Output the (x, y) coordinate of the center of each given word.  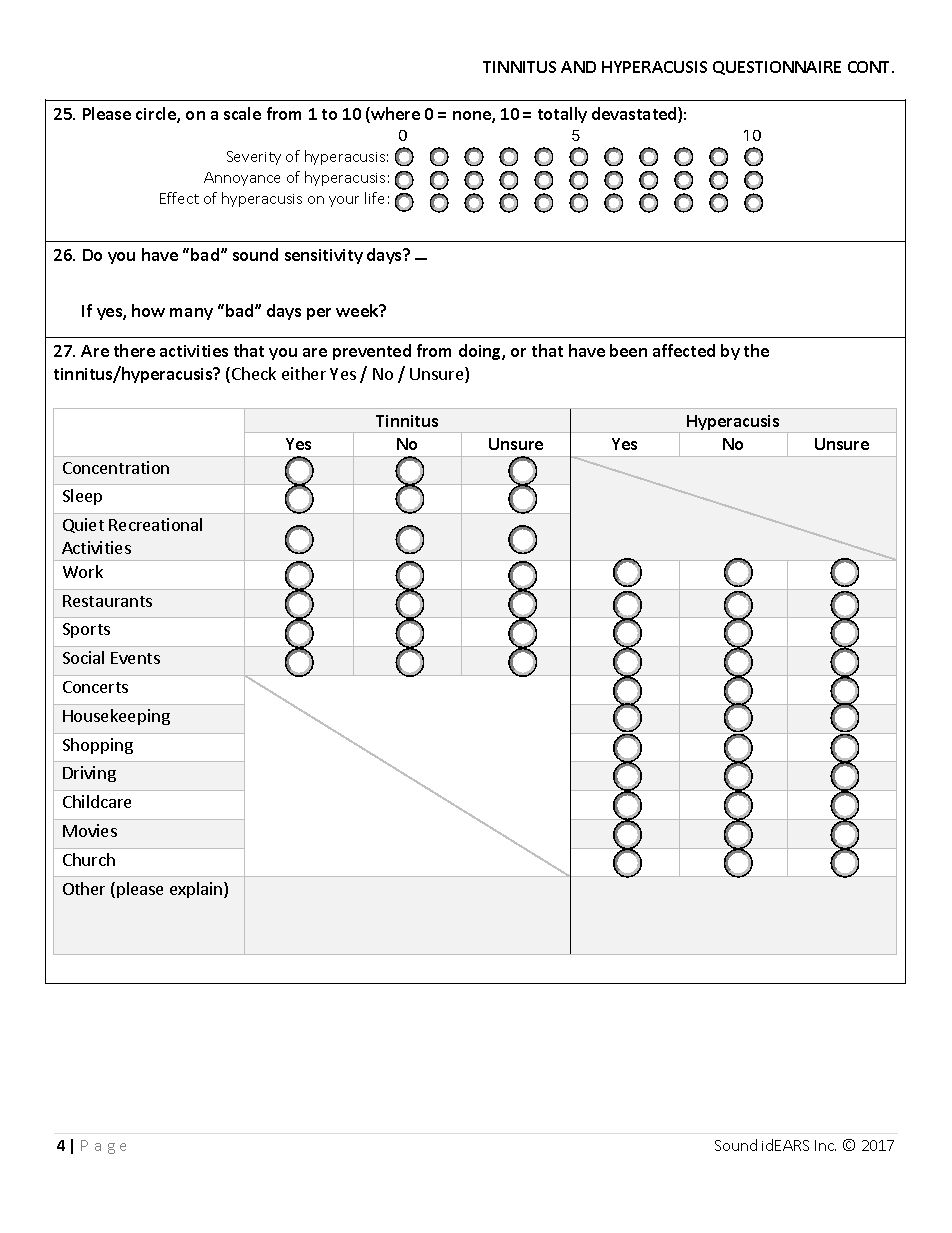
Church (89, 859)
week (358, 310)
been (628, 350)
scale (242, 113)
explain (197, 890)
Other (84, 888)
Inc (825, 1145)
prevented (372, 352)
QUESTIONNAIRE (777, 68)
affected (684, 350)
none (473, 117)
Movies (90, 830)
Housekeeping (116, 717)
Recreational (155, 524)
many (191, 314)
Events (135, 658)
